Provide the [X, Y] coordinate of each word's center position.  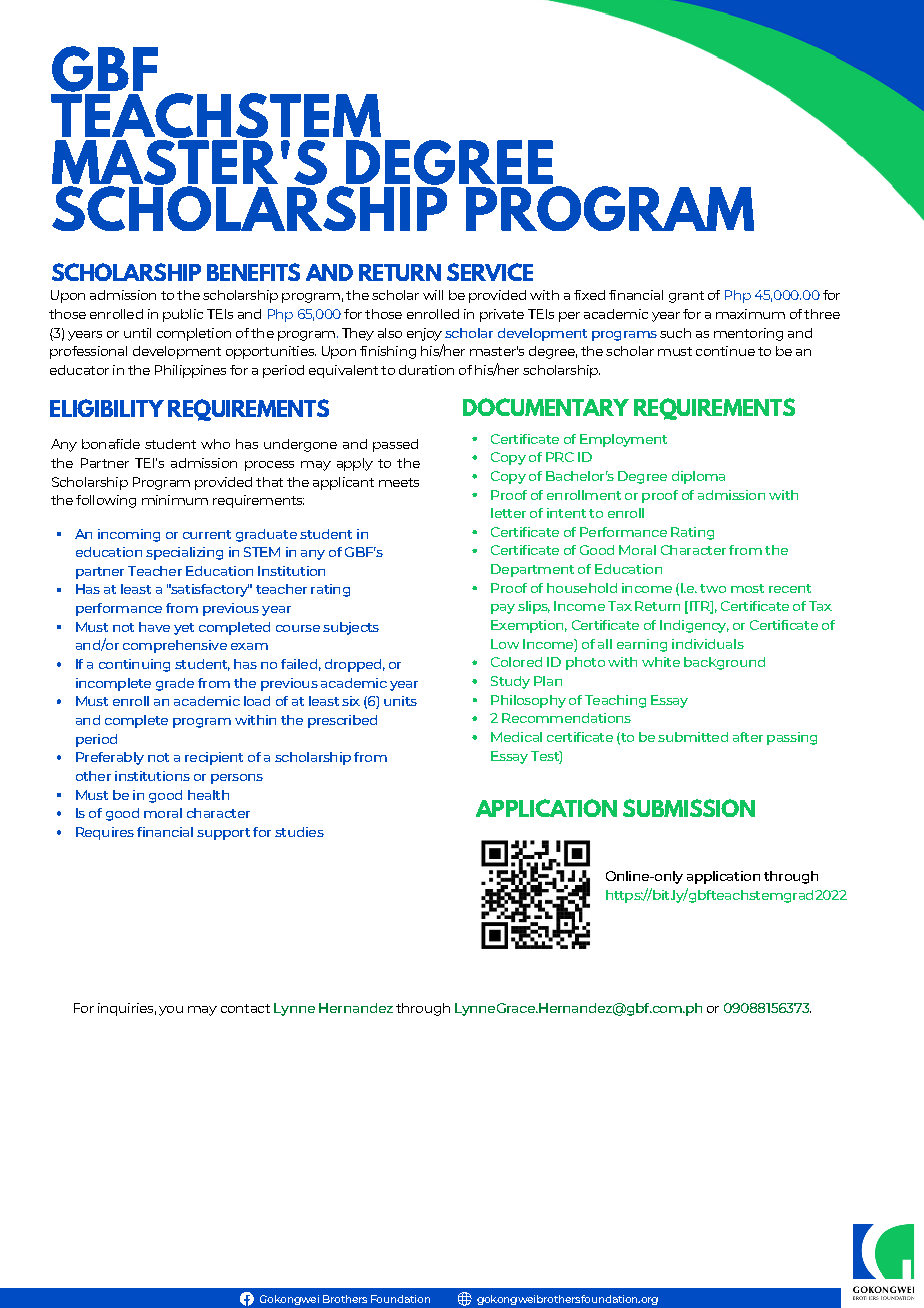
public [183, 315]
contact [245, 1008]
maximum [750, 314]
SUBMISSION [689, 808]
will [433, 295]
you [171, 1011]
